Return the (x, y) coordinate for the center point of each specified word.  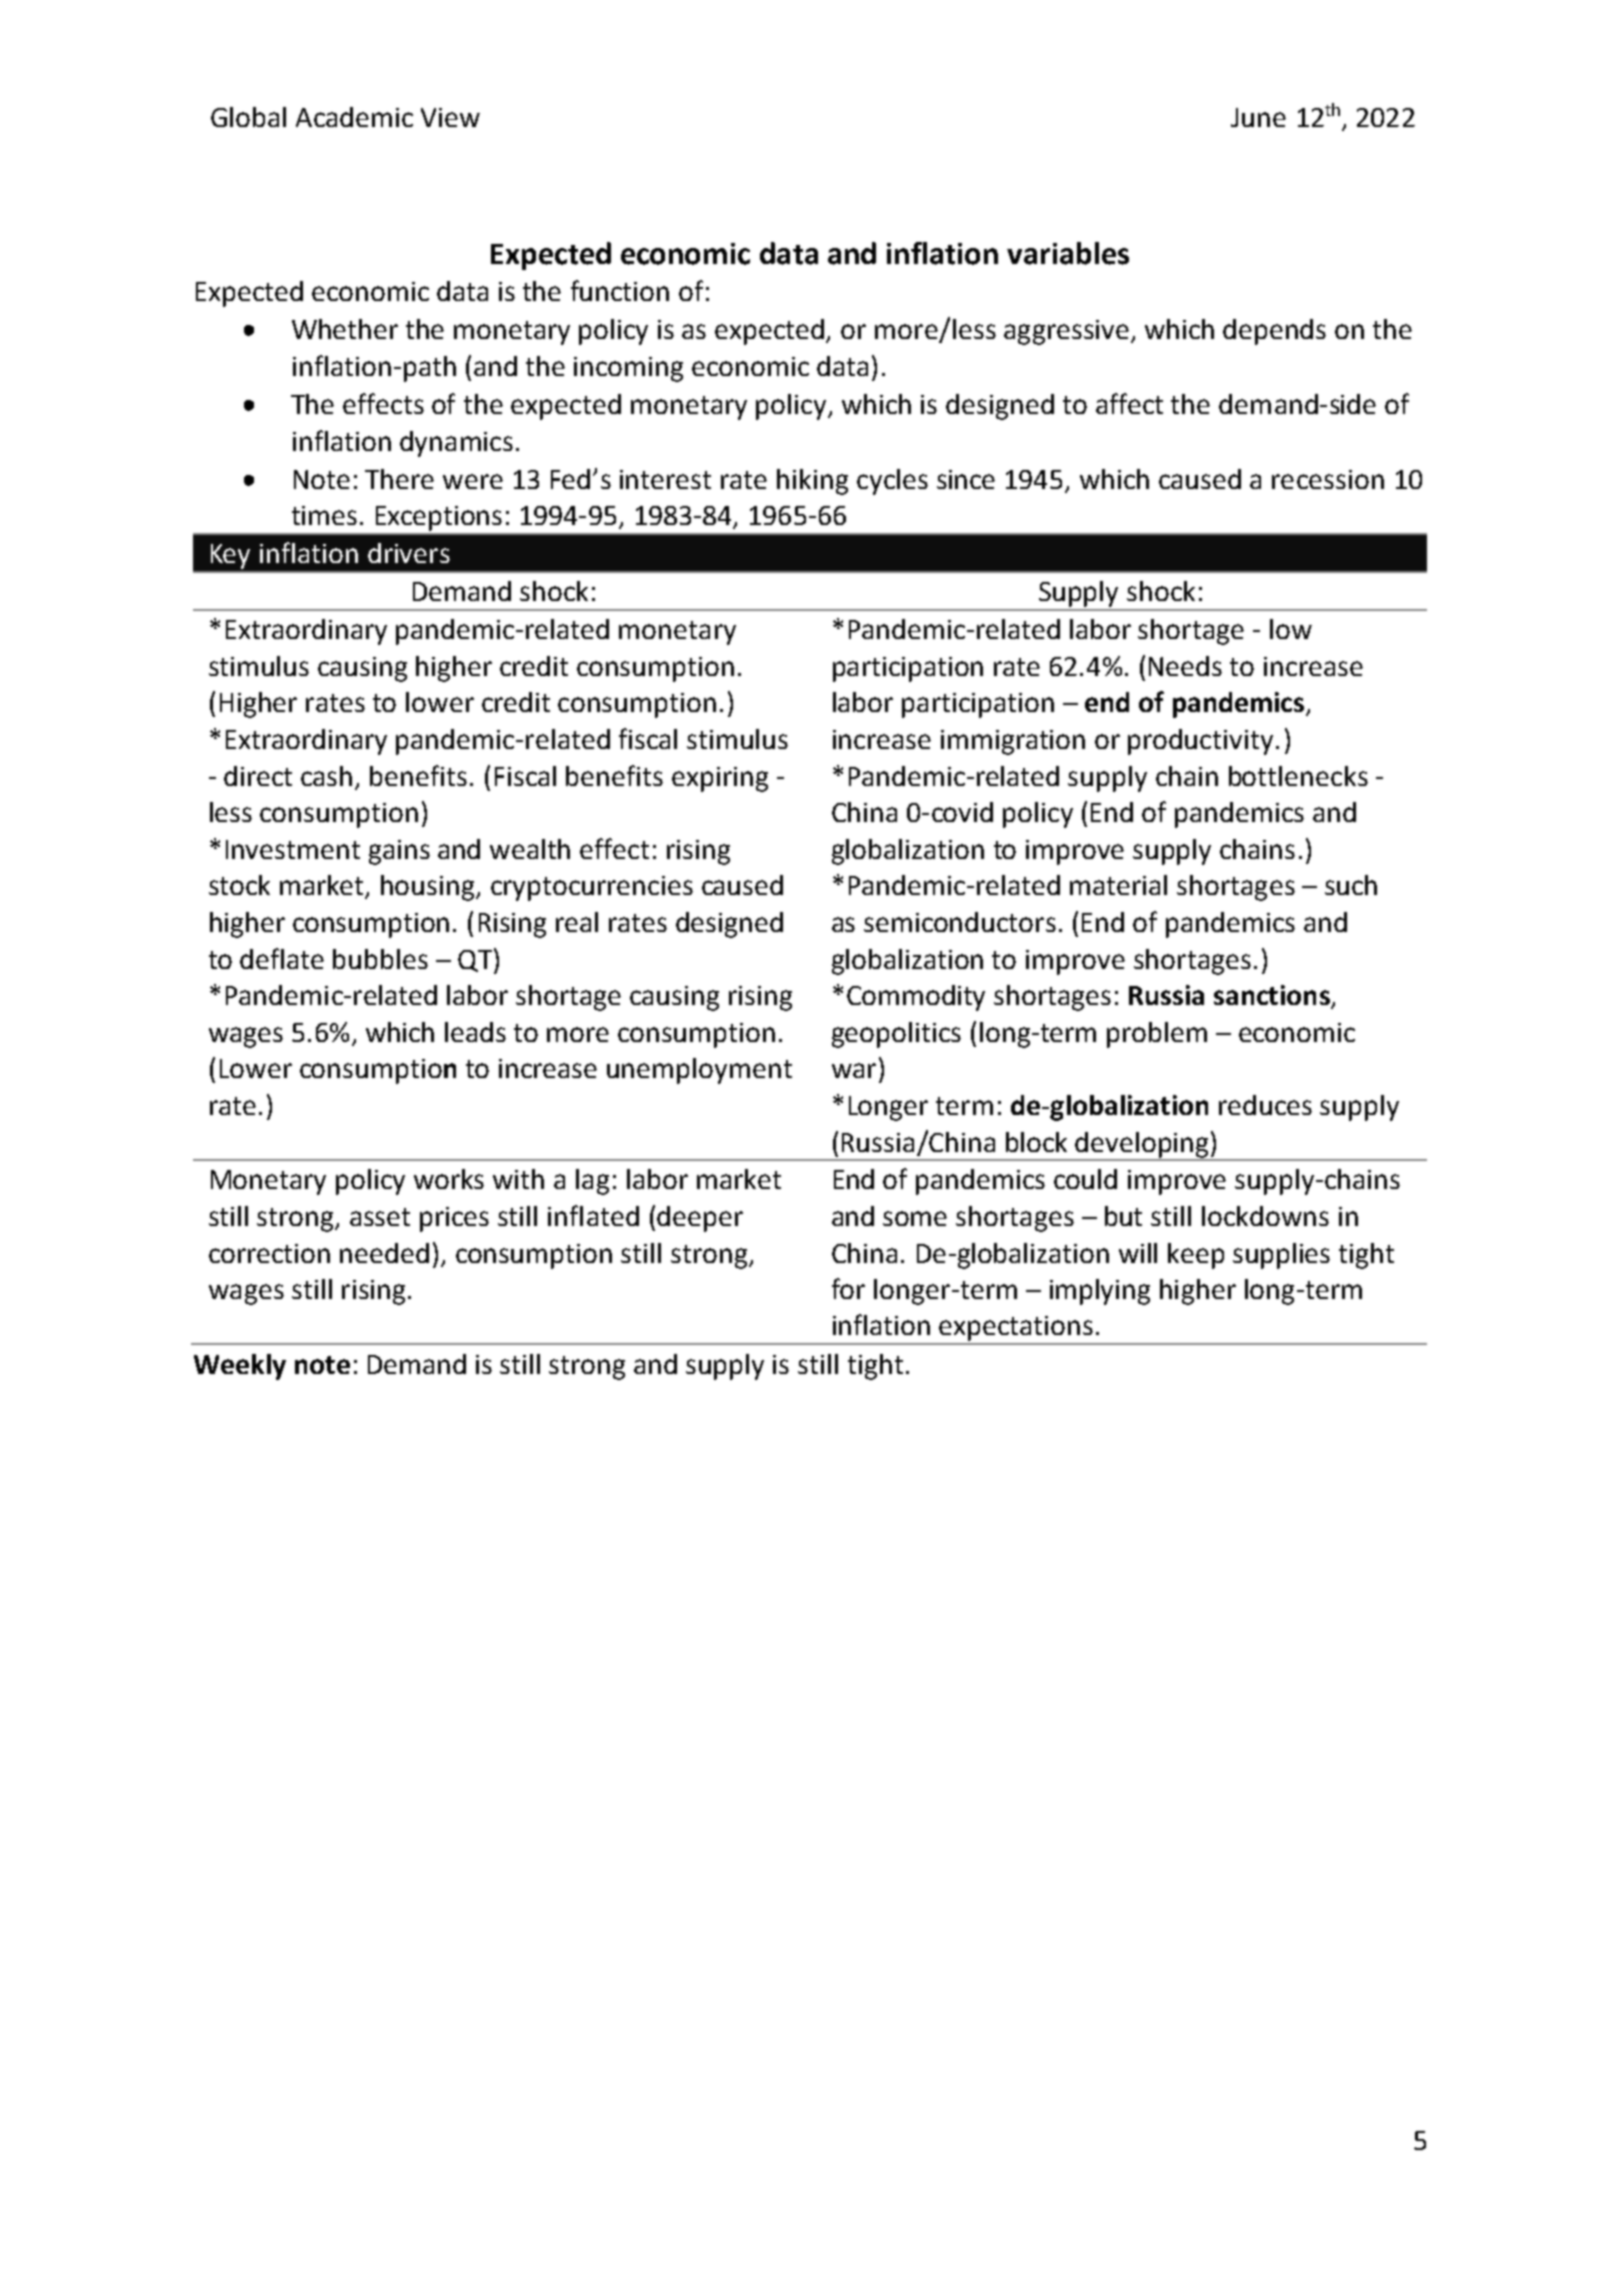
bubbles (380, 959)
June (1258, 117)
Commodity (916, 998)
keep (1196, 1256)
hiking (812, 482)
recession (1328, 479)
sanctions (1273, 996)
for (848, 1288)
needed (384, 1253)
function (620, 290)
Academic (354, 117)
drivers (409, 553)
